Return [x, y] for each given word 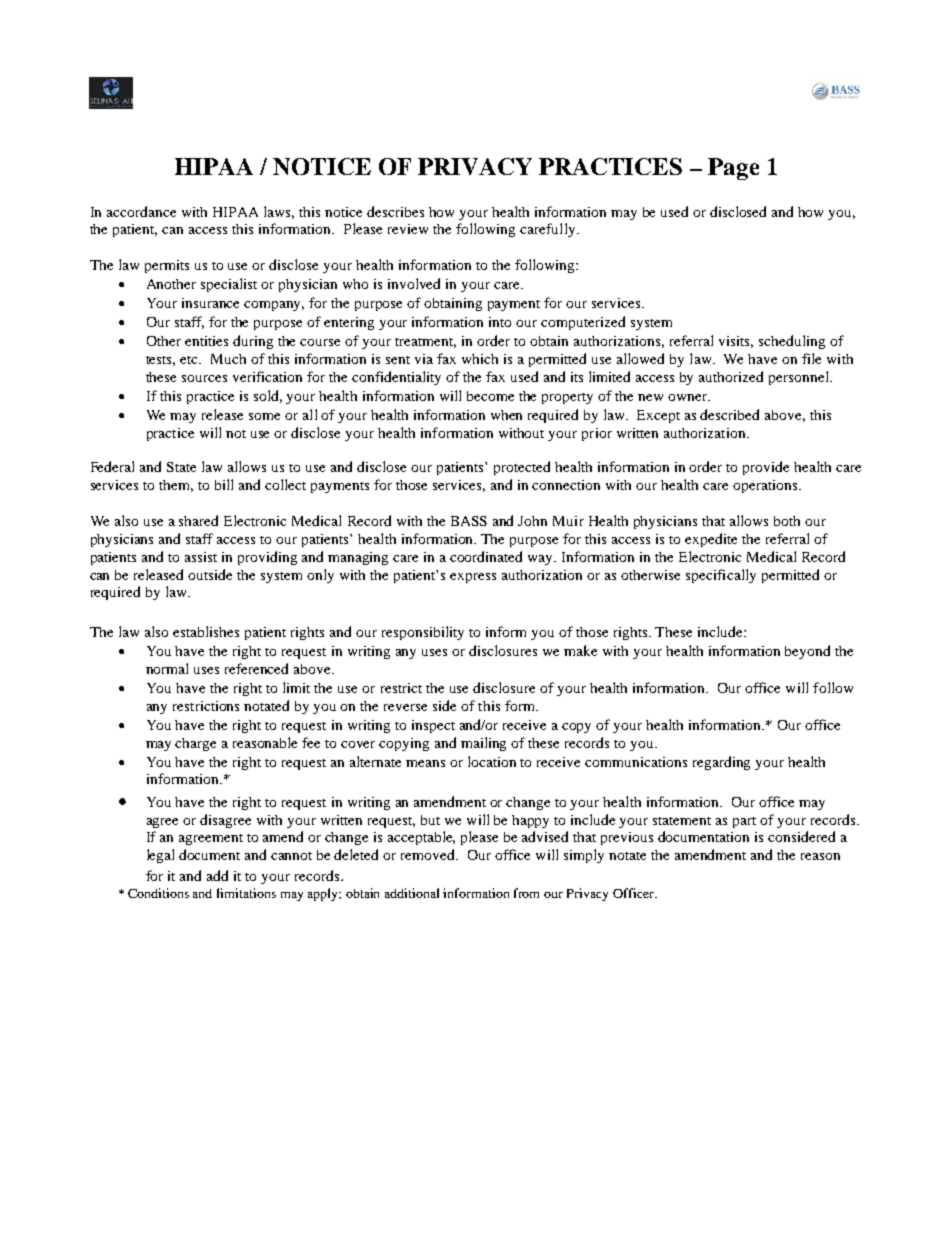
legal [160, 856]
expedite [711, 540]
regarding [721, 763]
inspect [433, 726]
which [480, 359]
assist [201, 557]
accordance [141, 211]
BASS [469, 521]
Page [733, 169]
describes [395, 211]
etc [190, 360]
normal [167, 668]
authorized [731, 376]
